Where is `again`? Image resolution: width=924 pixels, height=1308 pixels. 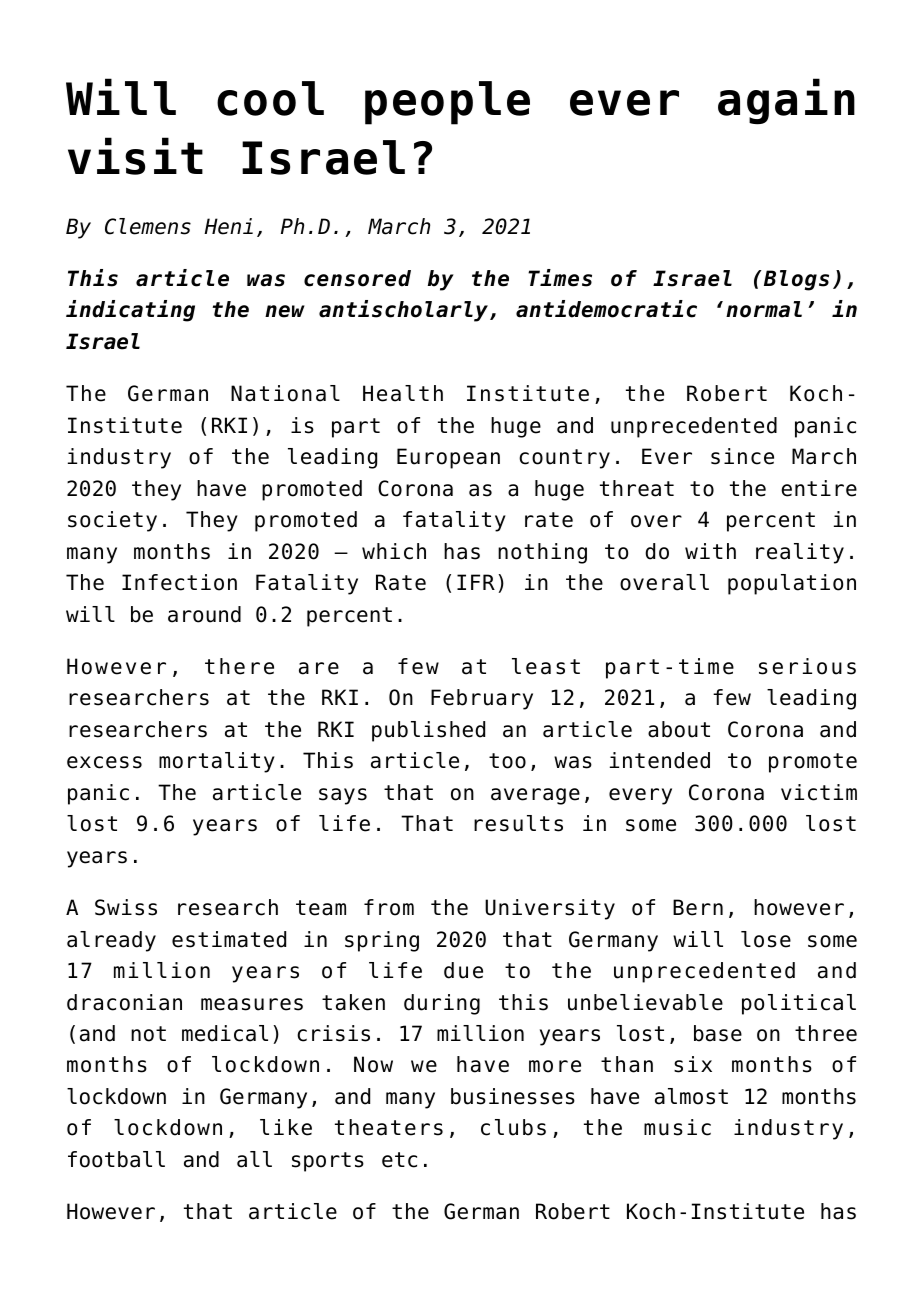 again is located at coordinates (786, 101).
